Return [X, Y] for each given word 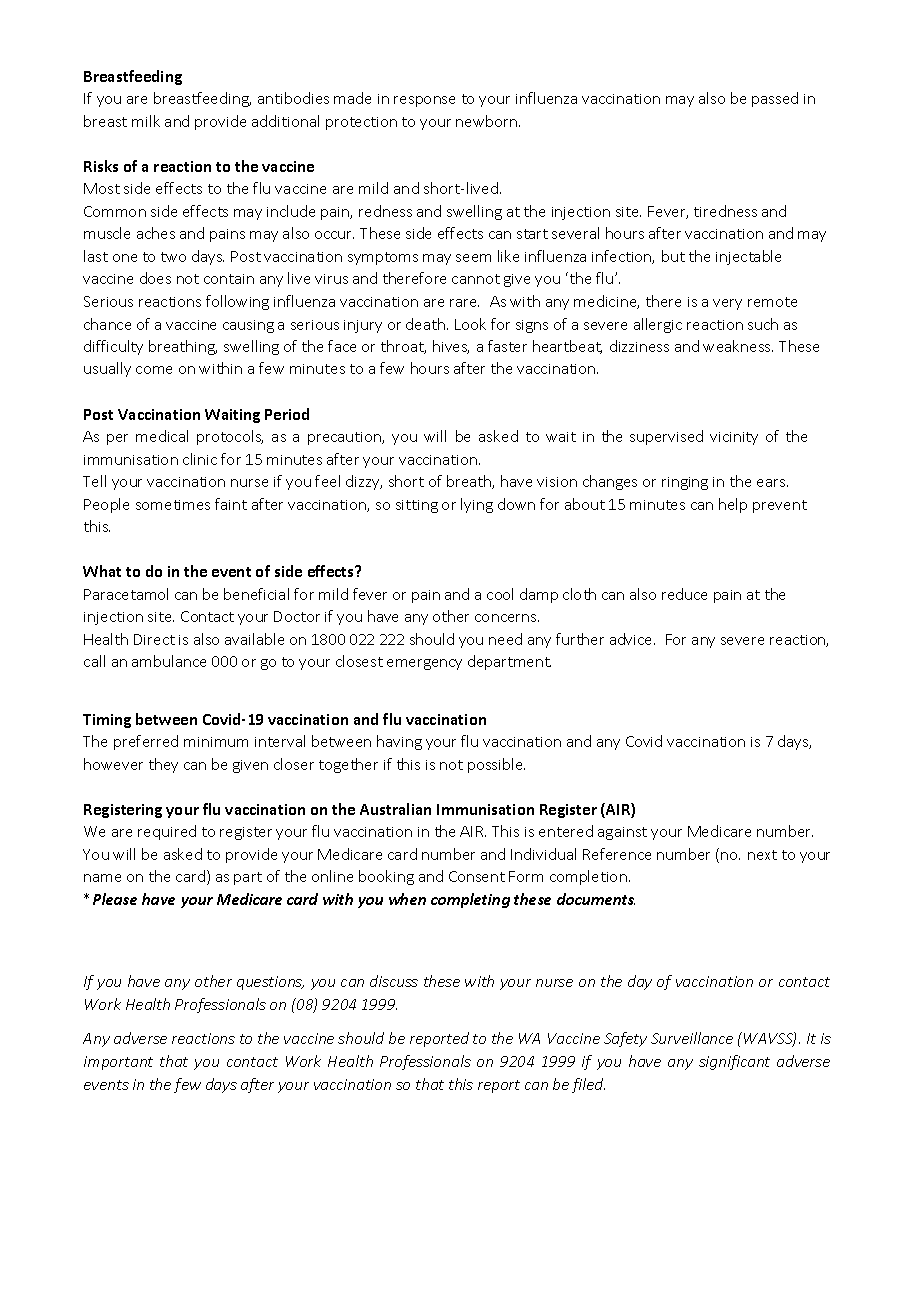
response [424, 101]
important [118, 1063]
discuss [394, 981]
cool [500, 594]
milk [146, 121]
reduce [684, 594]
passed [775, 99]
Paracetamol [126, 594]
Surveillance [692, 1038]
